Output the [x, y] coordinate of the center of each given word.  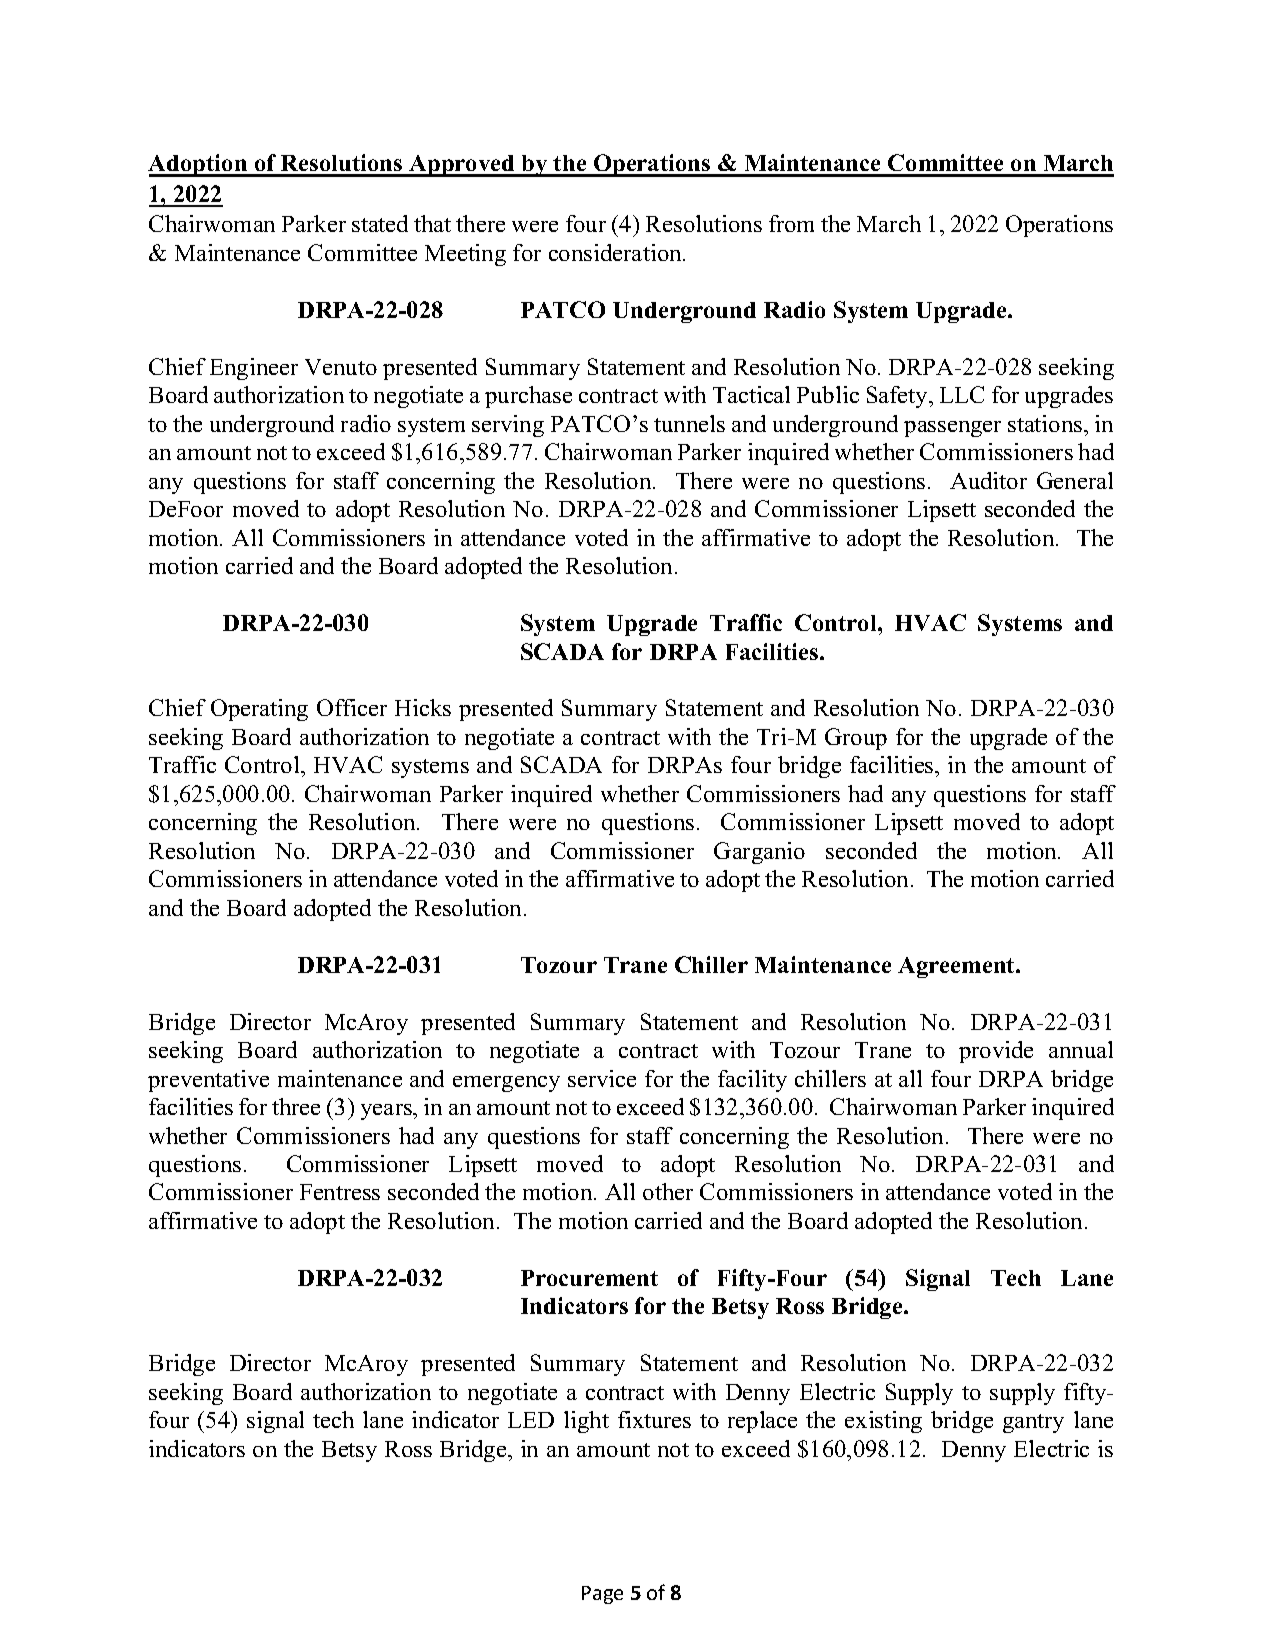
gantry [1033, 1423]
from [791, 223]
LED [531, 1420]
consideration [616, 252]
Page [602, 1595]
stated [380, 223]
